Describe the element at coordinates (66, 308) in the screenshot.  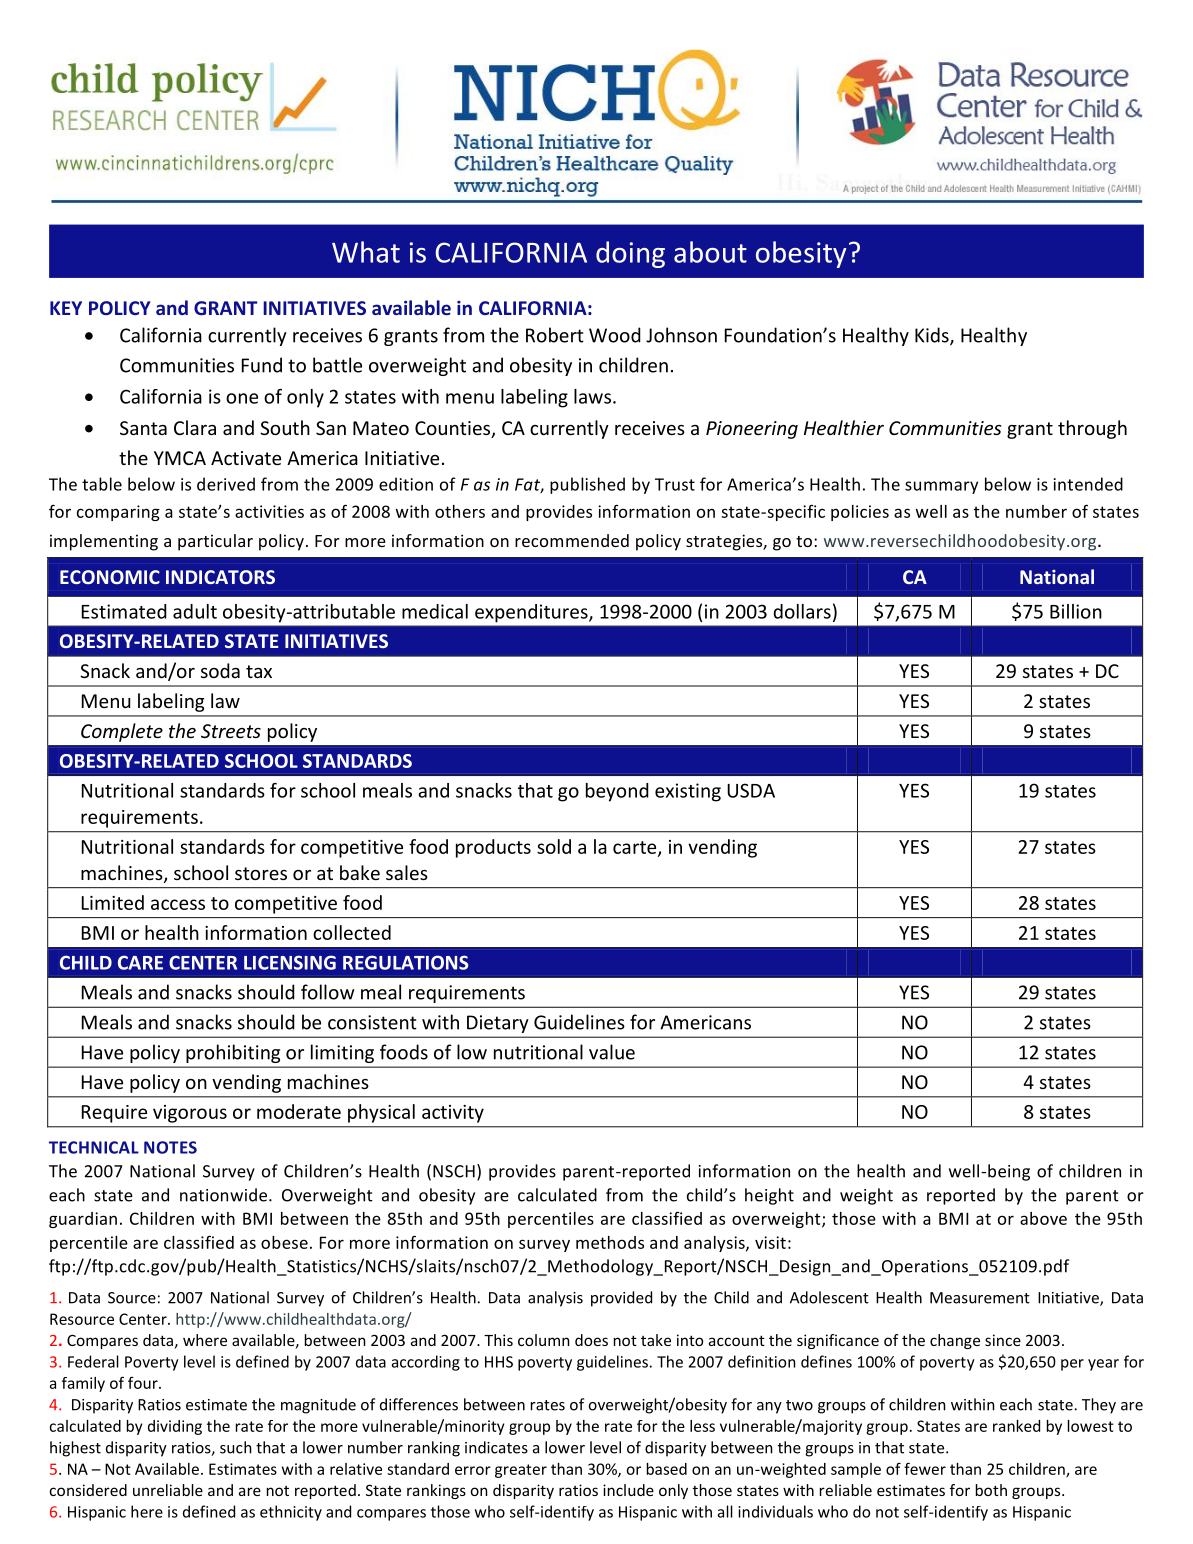
I see `KEY` at that location.
